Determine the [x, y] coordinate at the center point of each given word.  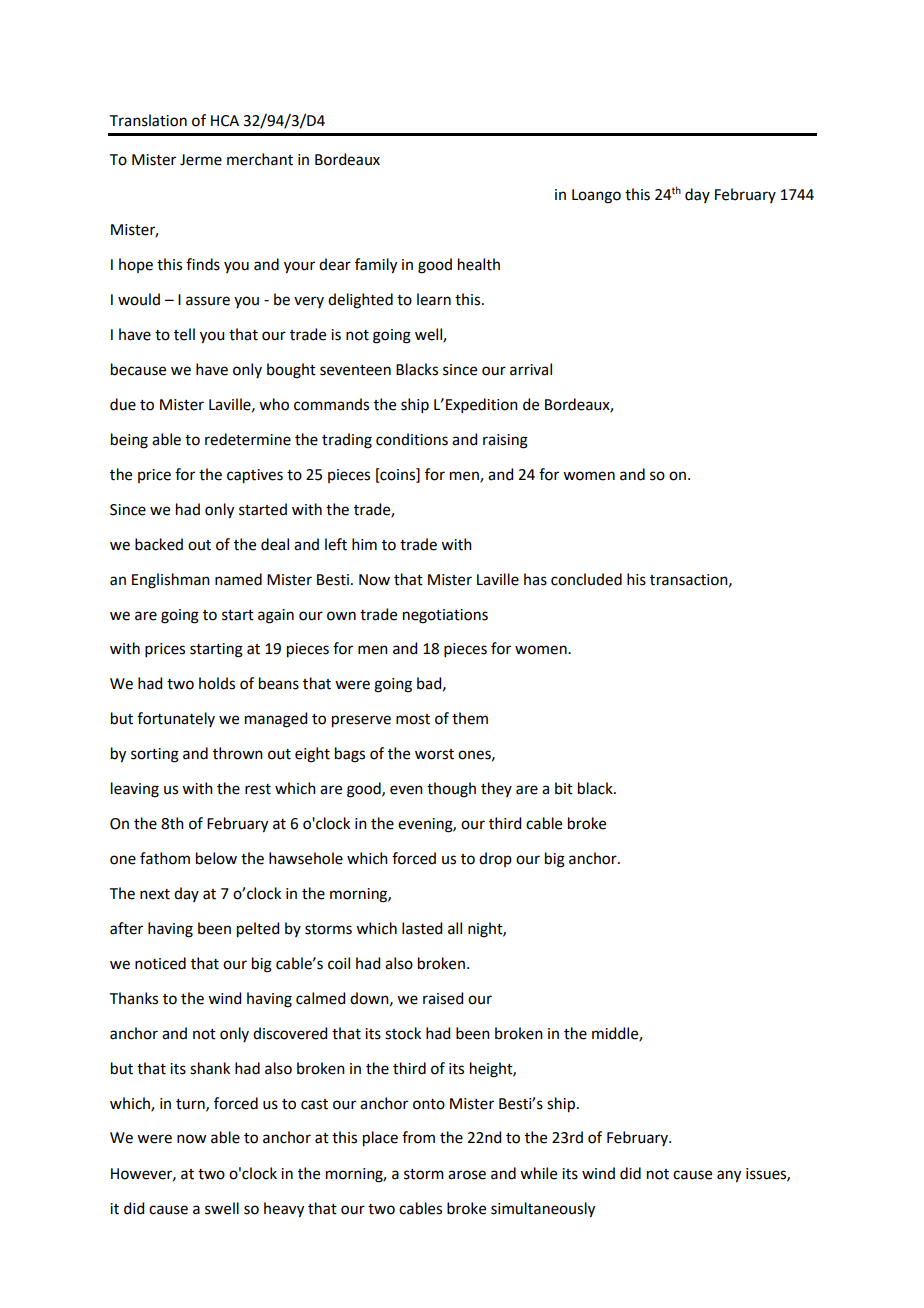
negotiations [445, 616]
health [479, 264]
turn [191, 1105]
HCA [225, 121]
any [729, 1176]
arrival [531, 369]
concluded [586, 579]
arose [467, 1175]
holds [217, 683]
